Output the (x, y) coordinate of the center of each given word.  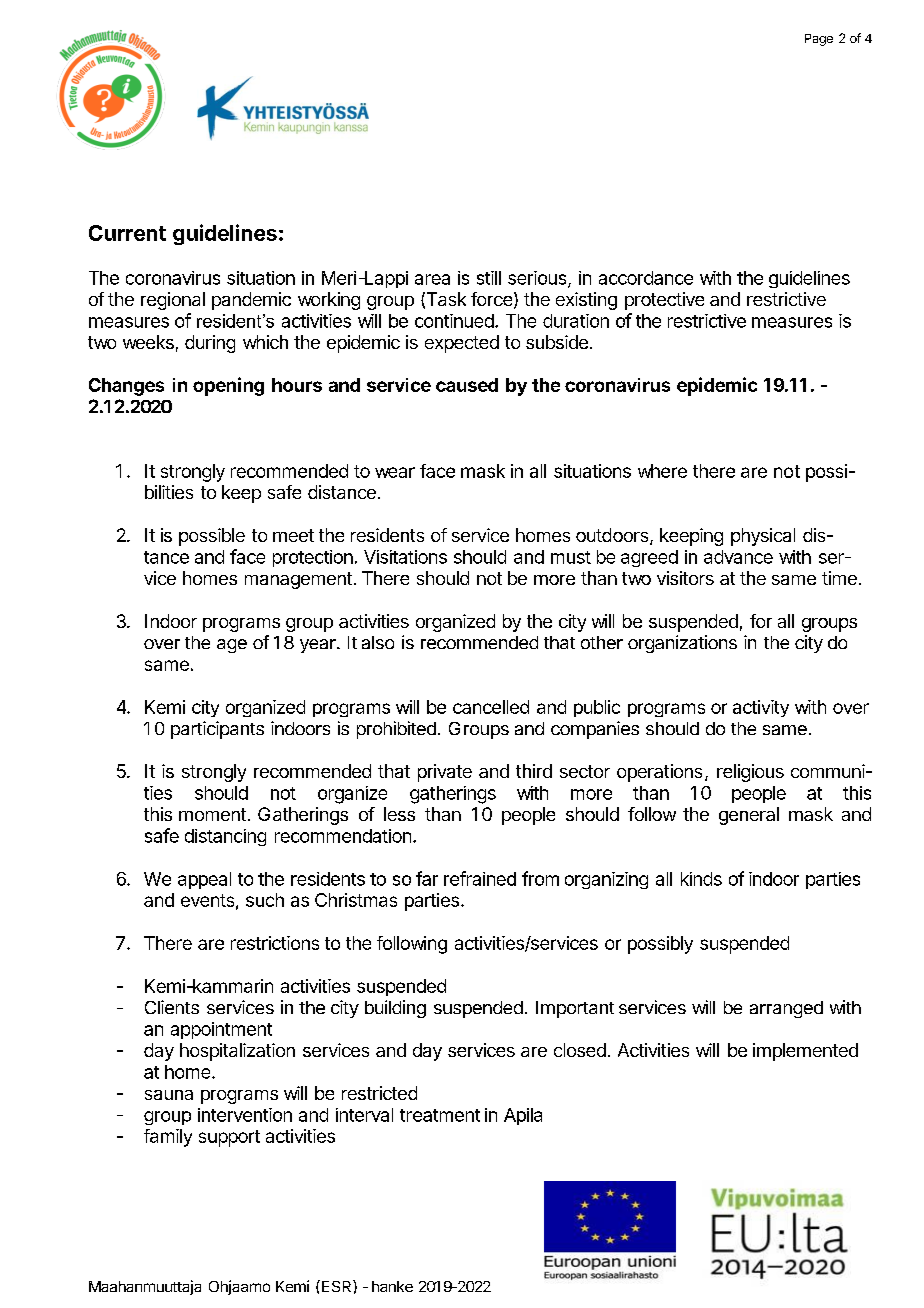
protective (664, 301)
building (395, 1009)
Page (819, 40)
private (445, 773)
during (210, 344)
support (229, 1138)
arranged (786, 1009)
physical (763, 537)
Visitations (405, 557)
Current (127, 233)
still (489, 278)
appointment (221, 1030)
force (491, 299)
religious (750, 773)
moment (212, 814)
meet (293, 535)
